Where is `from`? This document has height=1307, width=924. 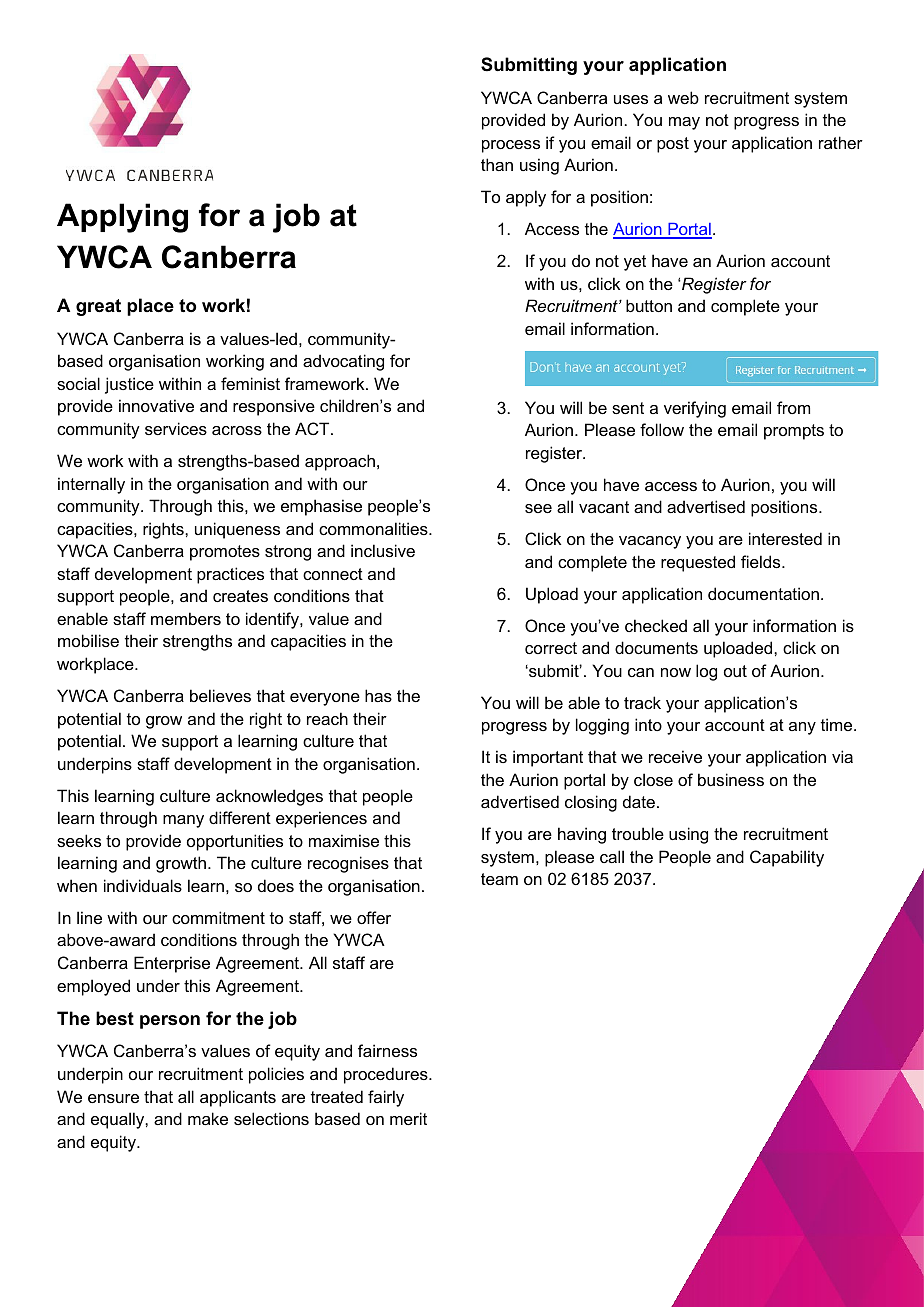
from is located at coordinates (793, 407).
